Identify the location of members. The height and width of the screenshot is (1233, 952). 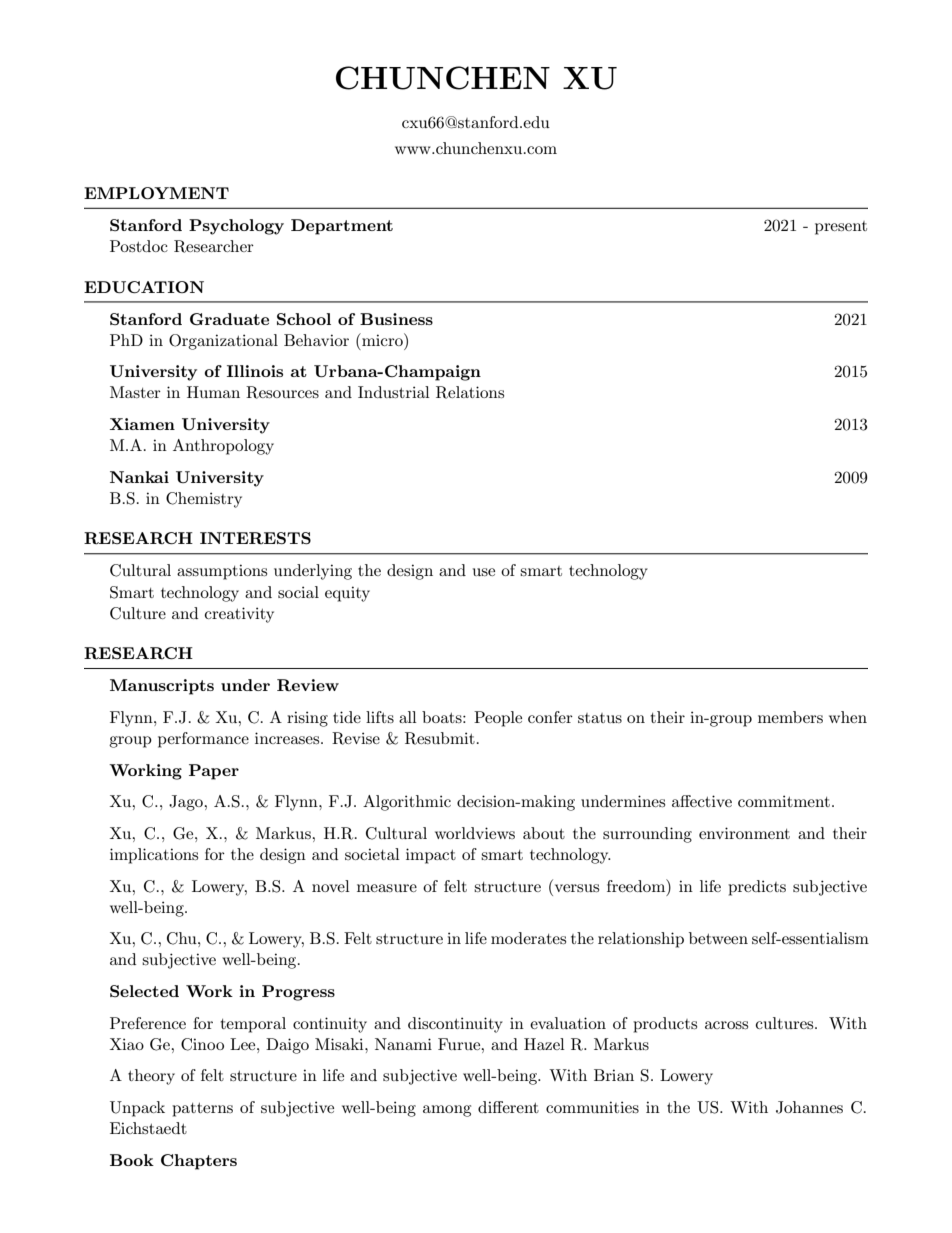
(790, 717).
